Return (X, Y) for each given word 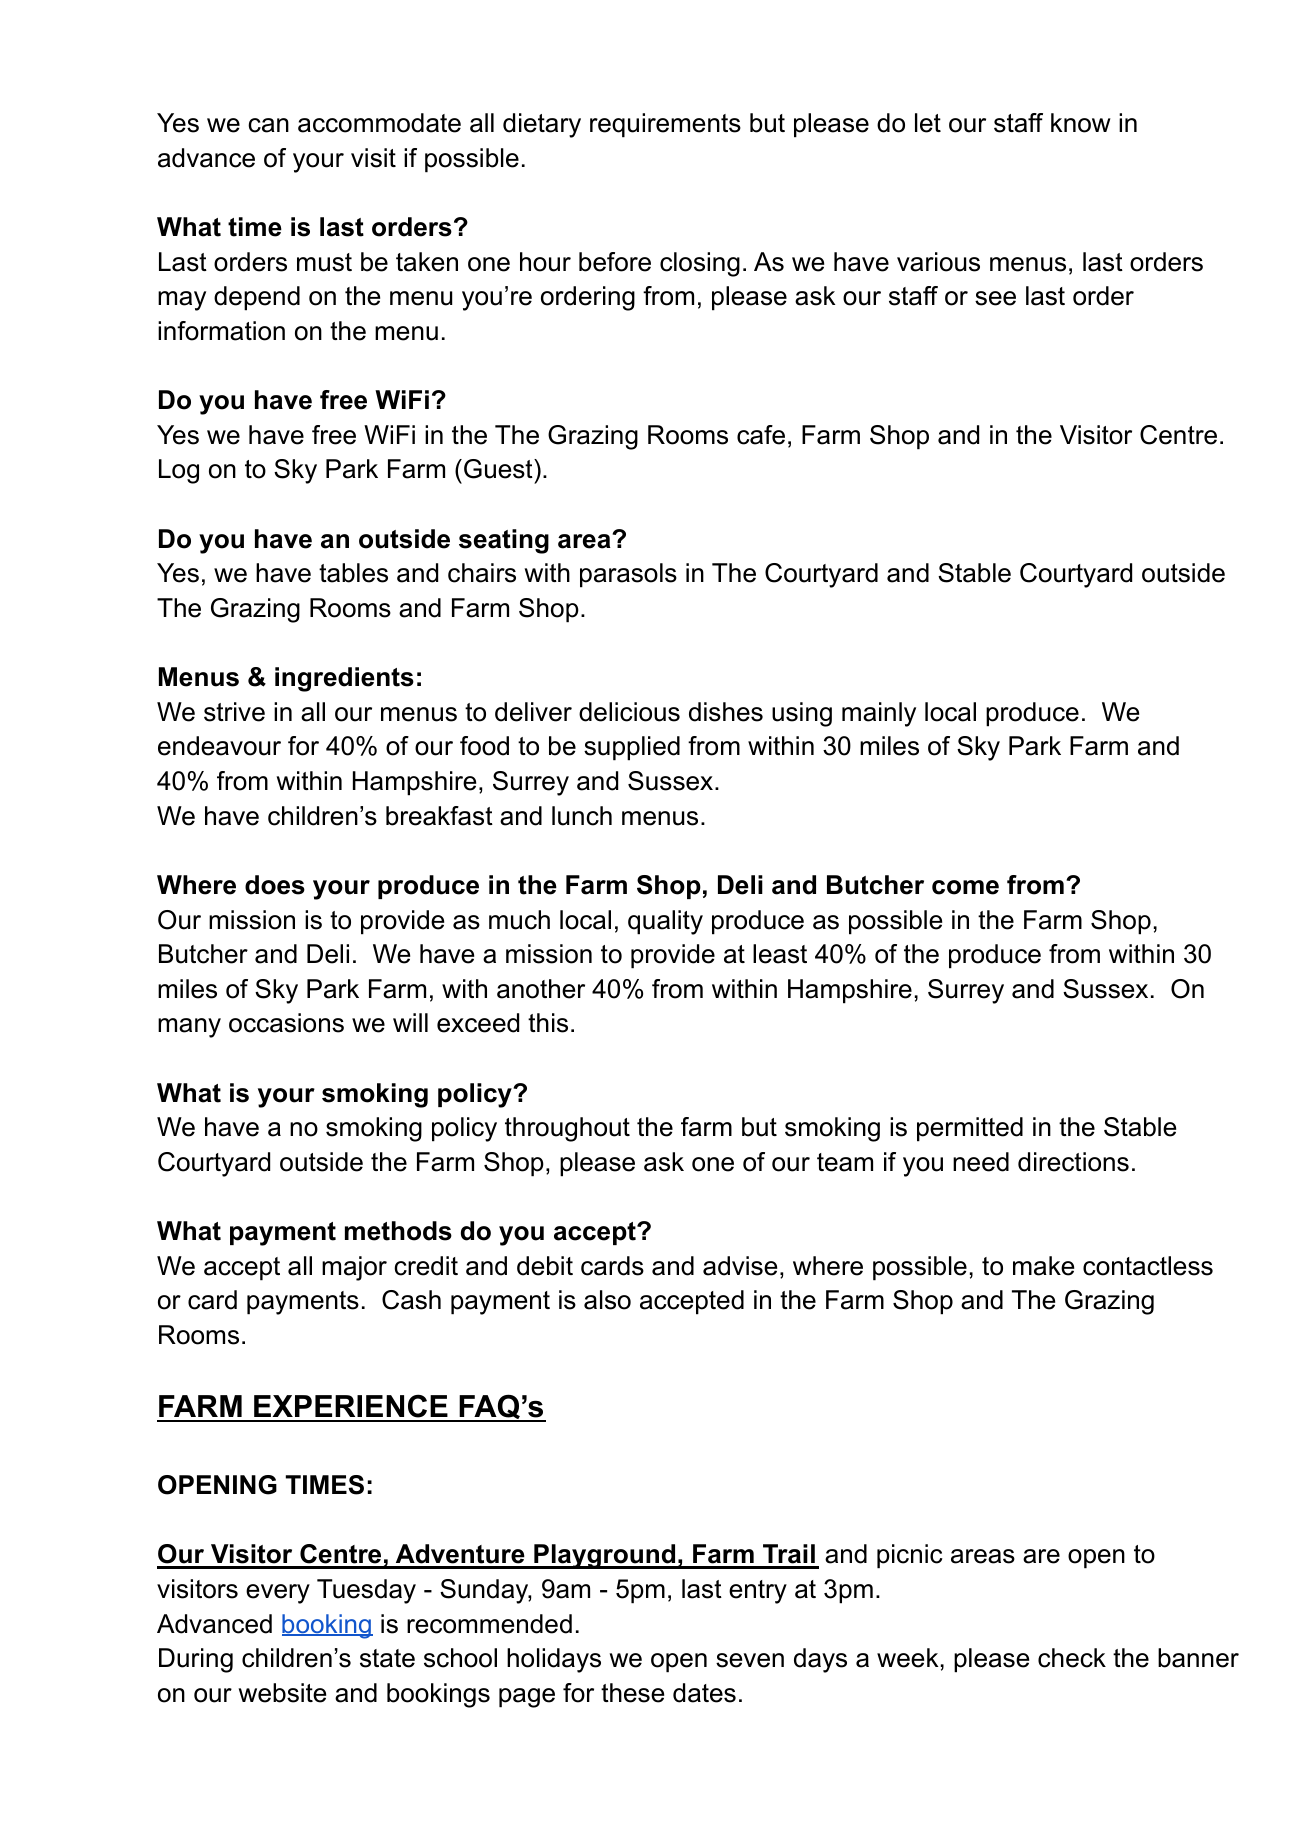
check (1072, 1658)
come (965, 887)
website (282, 1693)
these (632, 1693)
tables (353, 573)
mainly (879, 714)
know (1081, 123)
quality (665, 922)
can (268, 125)
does (275, 885)
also (607, 1300)
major (354, 1268)
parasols (628, 575)
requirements (665, 125)
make (1043, 1266)
